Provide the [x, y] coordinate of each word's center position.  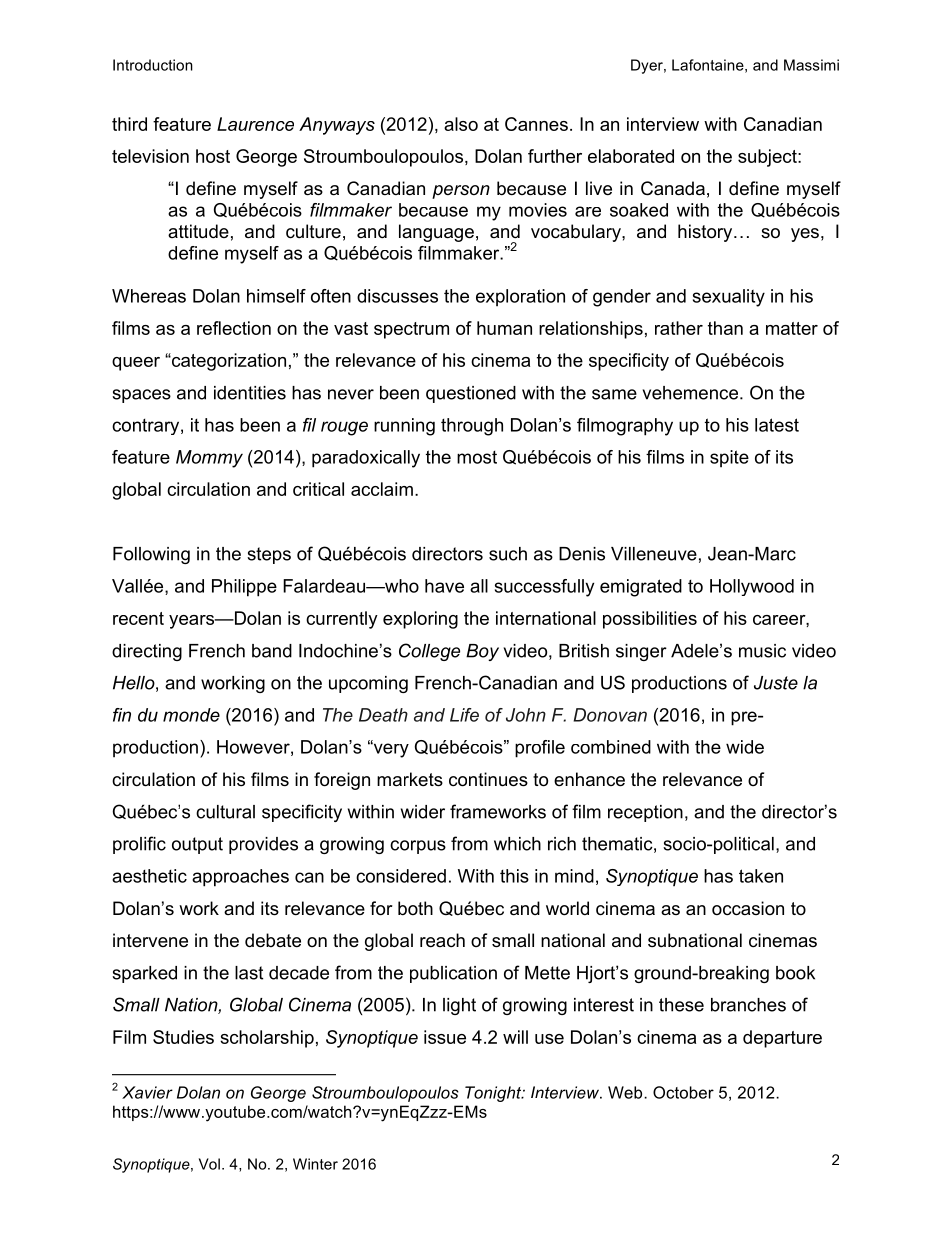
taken [761, 876]
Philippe [244, 588]
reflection [234, 328]
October [683, 1092]
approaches [240, 878]
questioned [471, 394]
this [514, 876]
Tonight [494, 1094]
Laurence [255, 124]
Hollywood [752, 587]
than [725, 328]
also [461, 124]
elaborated [631, 156]
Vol [209, 1164]
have [444, 586]
